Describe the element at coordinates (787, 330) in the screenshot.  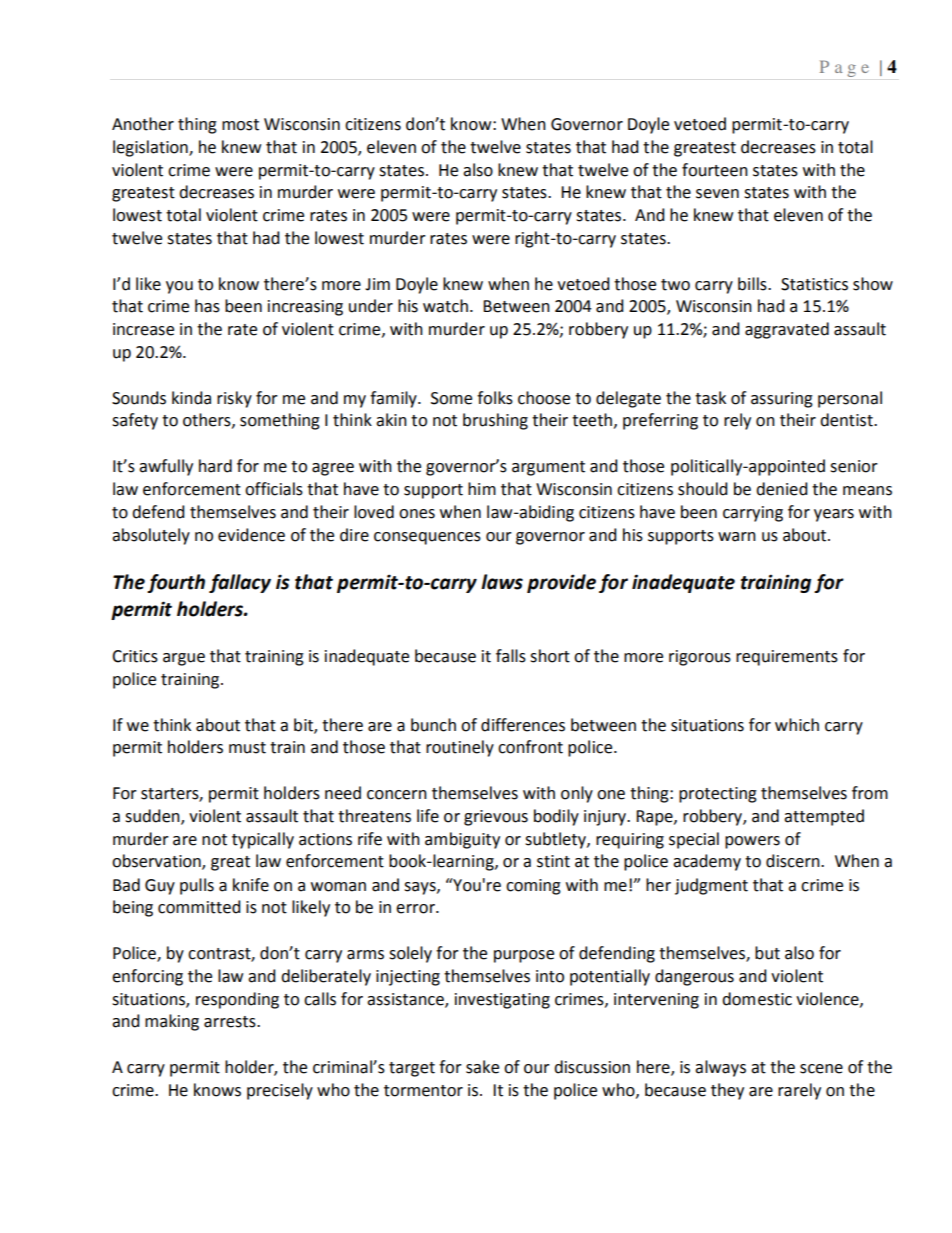
I see `aggravated` at that location.
